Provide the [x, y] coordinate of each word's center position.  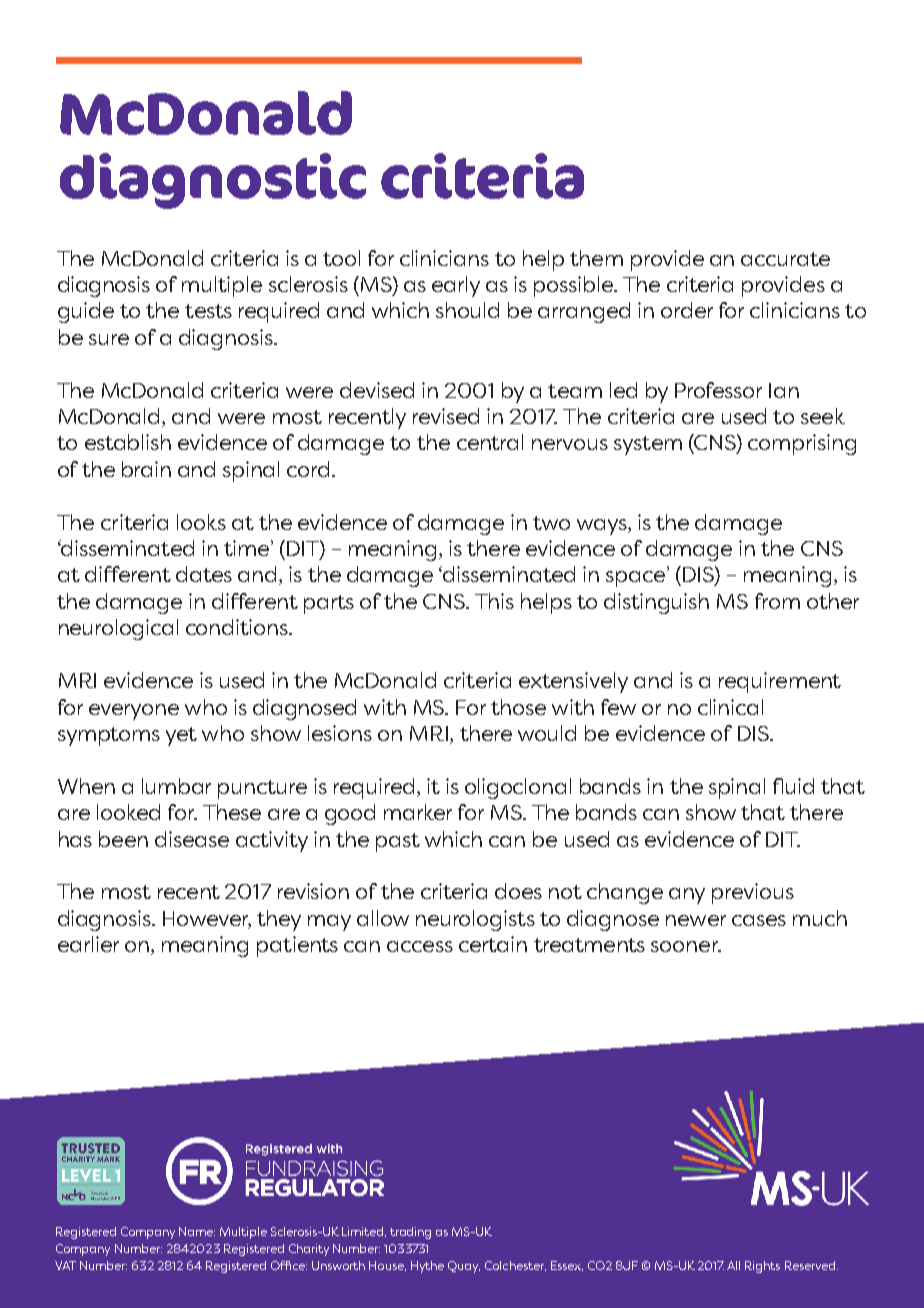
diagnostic [213, 181]
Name [197, 1231]
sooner [686, 946]
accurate [785, 259]
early [456, 286]
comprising [802, 444]
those [518, 707]
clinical [730, 707]
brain [146, 469]
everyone [134, 712]
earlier [88, 944]
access [420, 946]
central [490, 442]
